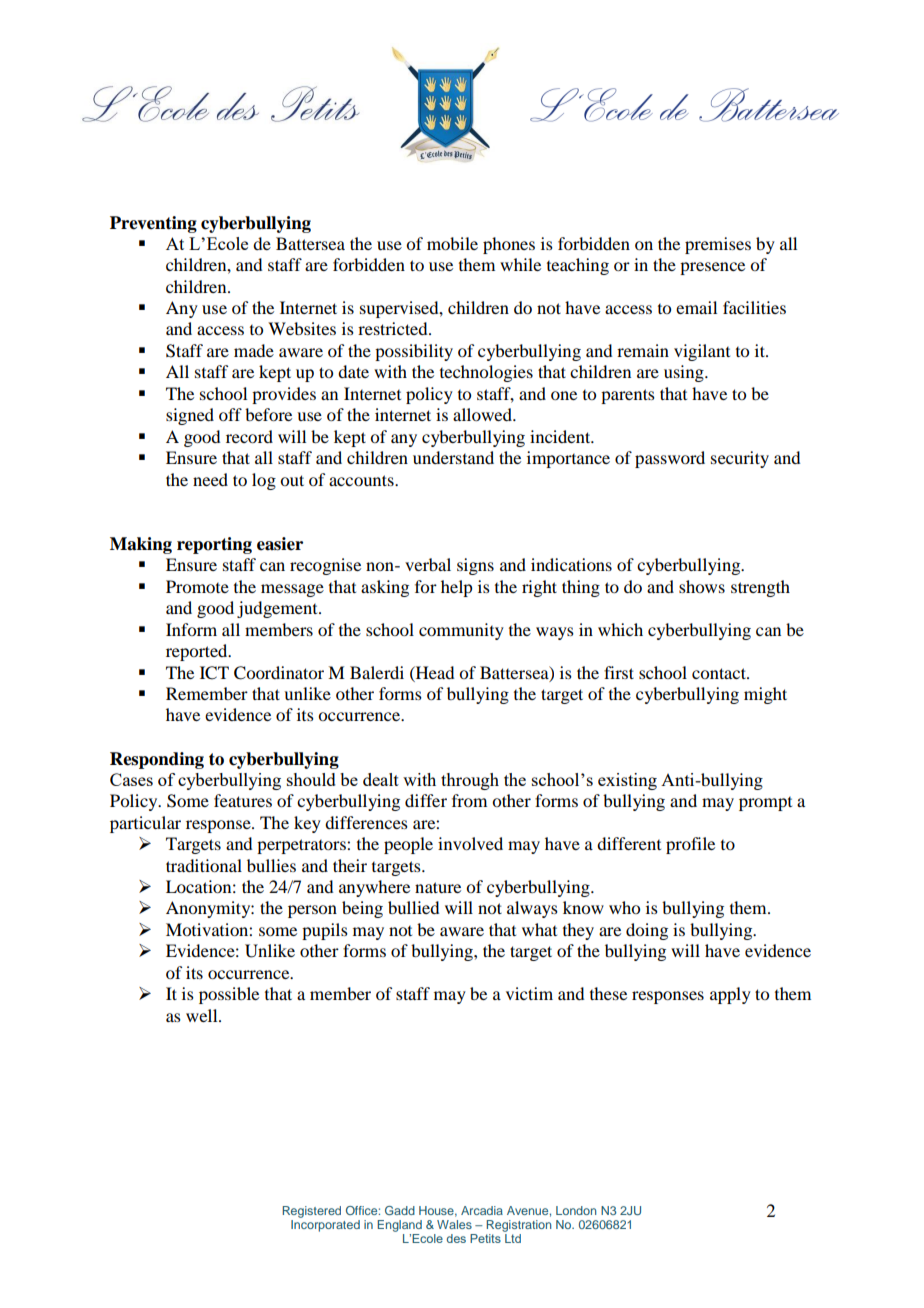 The height and width of the screenshot is (1308, 924). What do you see at coordinates (153, 224) in the screenshot?
I see `Preventing` at bounding box center [153, 224].
